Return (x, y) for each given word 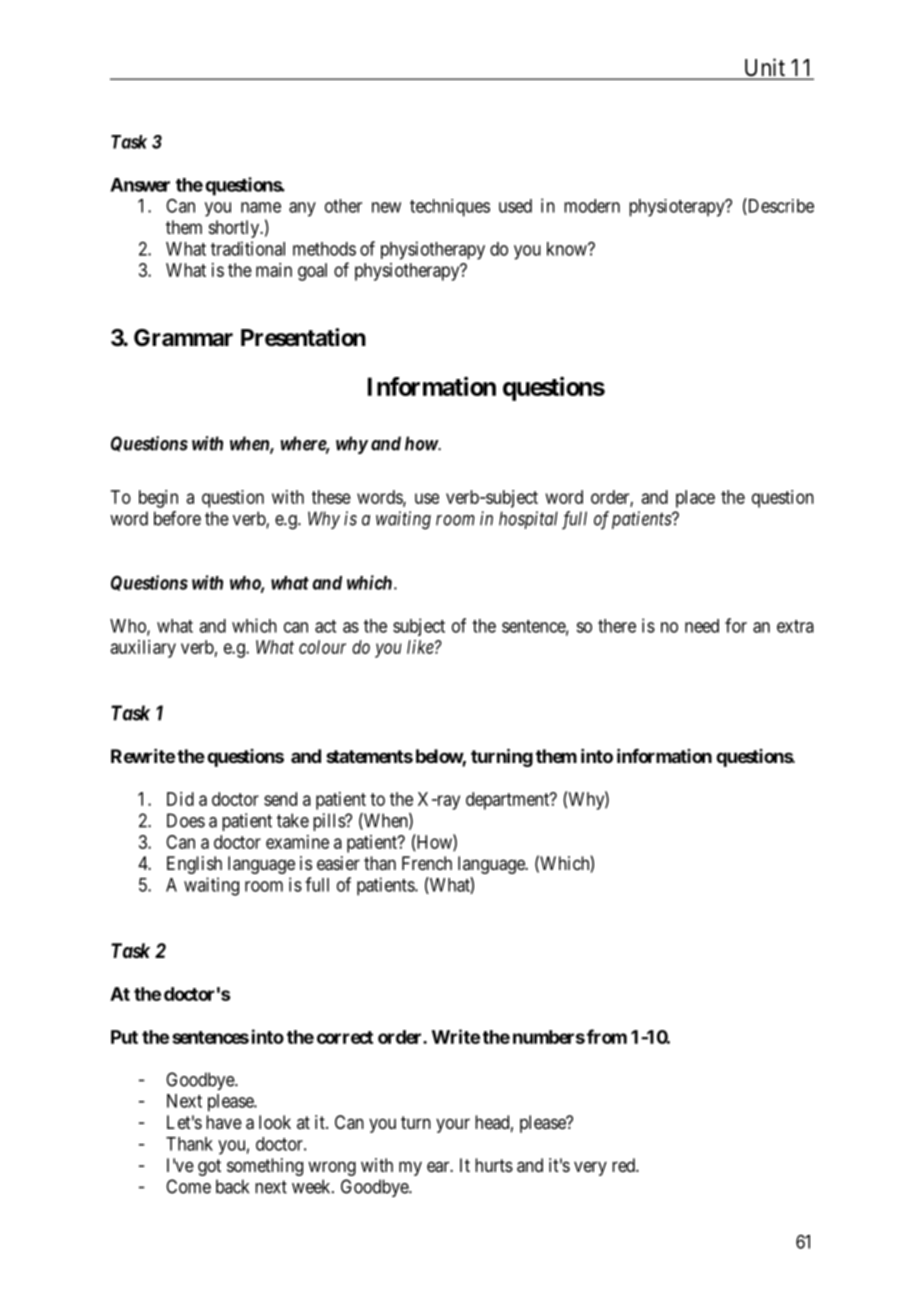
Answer (140, 185)
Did (180, 799)
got (209, 1167)
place (695, 499)
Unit (764, 68)
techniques (450, 208)
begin (158, 499)
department (509, 801)
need (702, 626)
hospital (528, 520)
